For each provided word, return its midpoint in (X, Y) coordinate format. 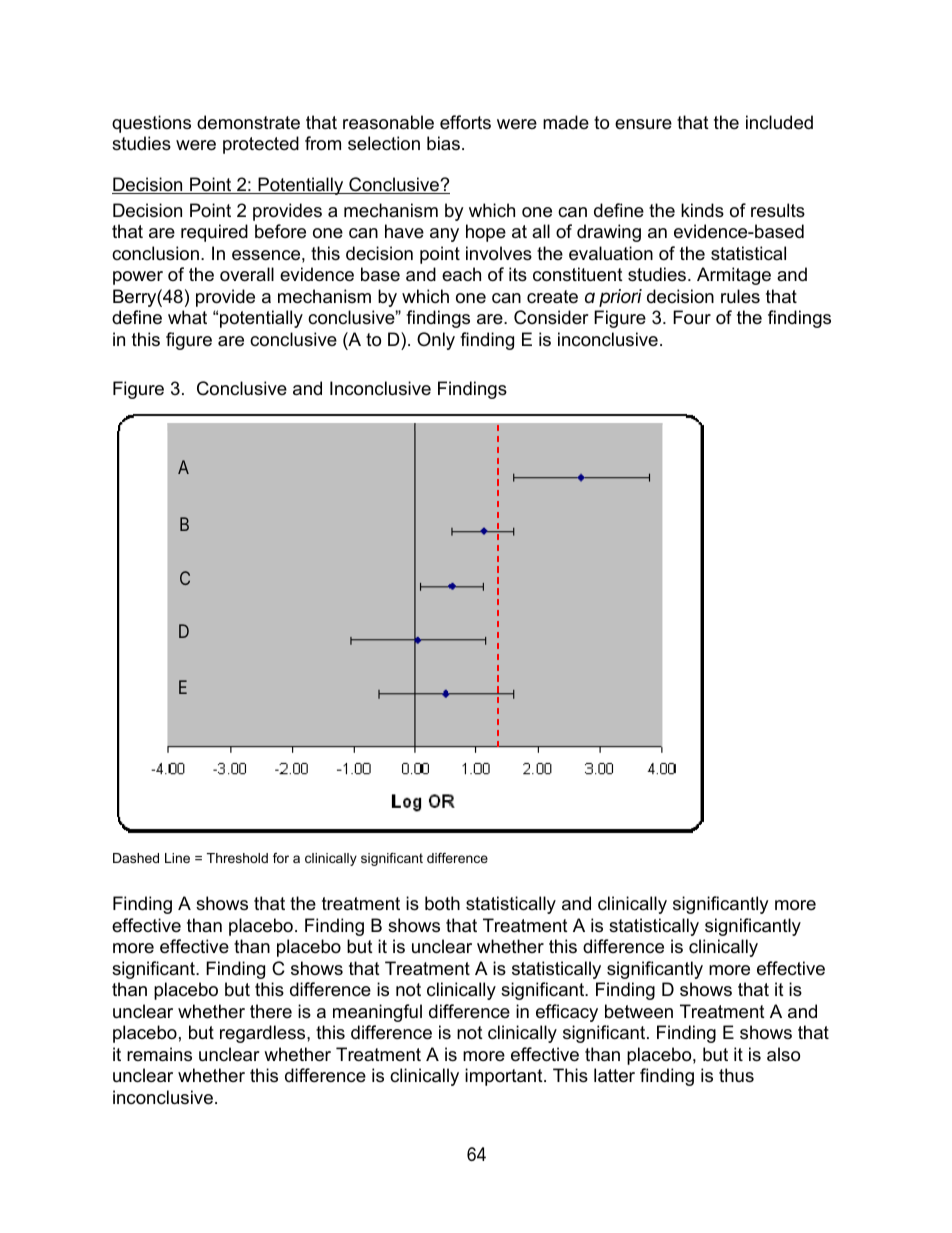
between (639, 1011)
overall (247, 274)
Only (436, 341)
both (442, 903)
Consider (551, 317)
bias (443, 143)
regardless (264, 1034)
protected (261, 145)
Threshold (237, 858)
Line (177, 858)
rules (740, 296)
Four (692, 317)
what (187, 317)
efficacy (567, 1013)
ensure (643, 124)
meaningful (377, 1013)
